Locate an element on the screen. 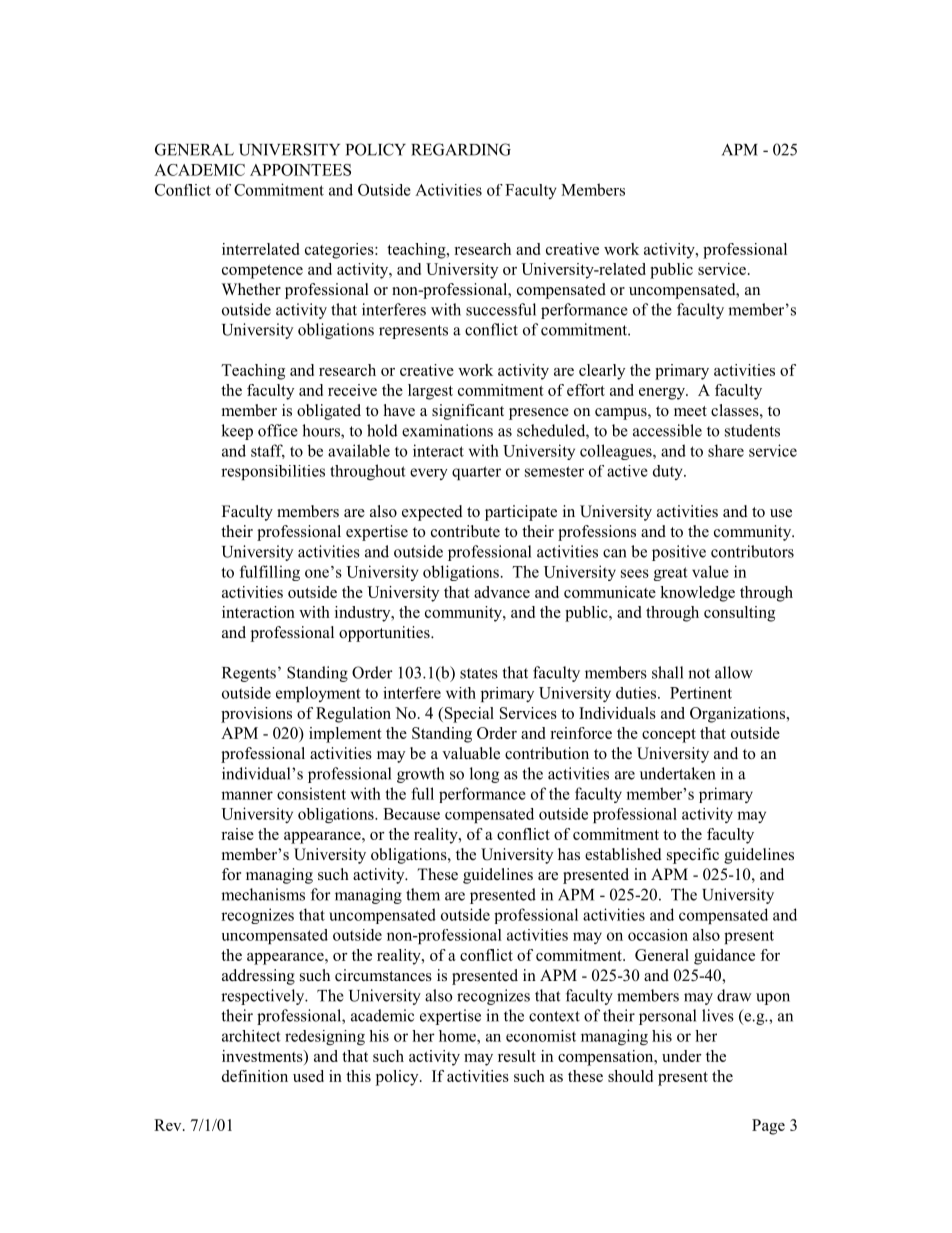  quarter is located at coordinates (476, 473).
